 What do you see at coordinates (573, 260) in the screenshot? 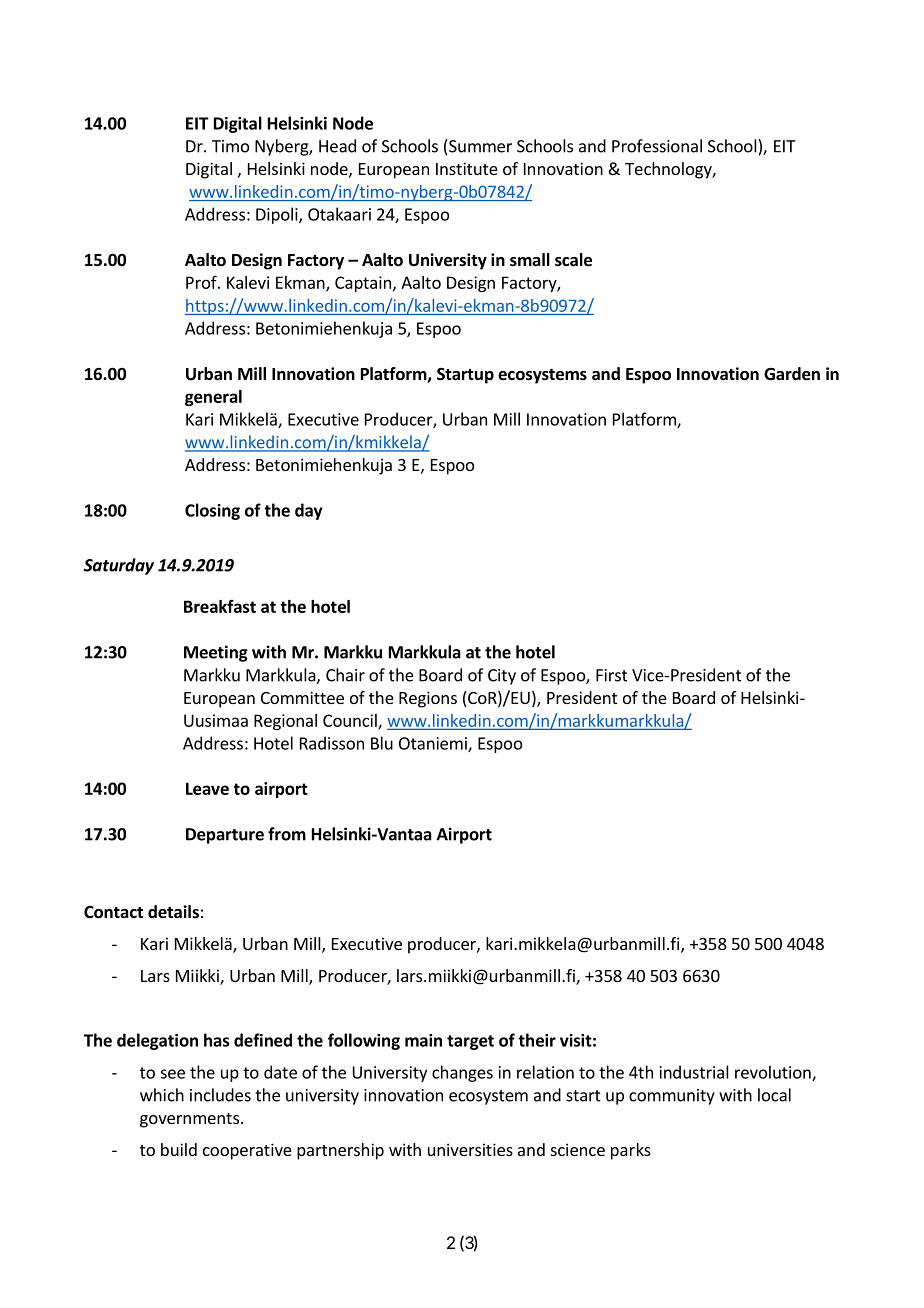
I see `scale` at bounding box center [573, 260].
